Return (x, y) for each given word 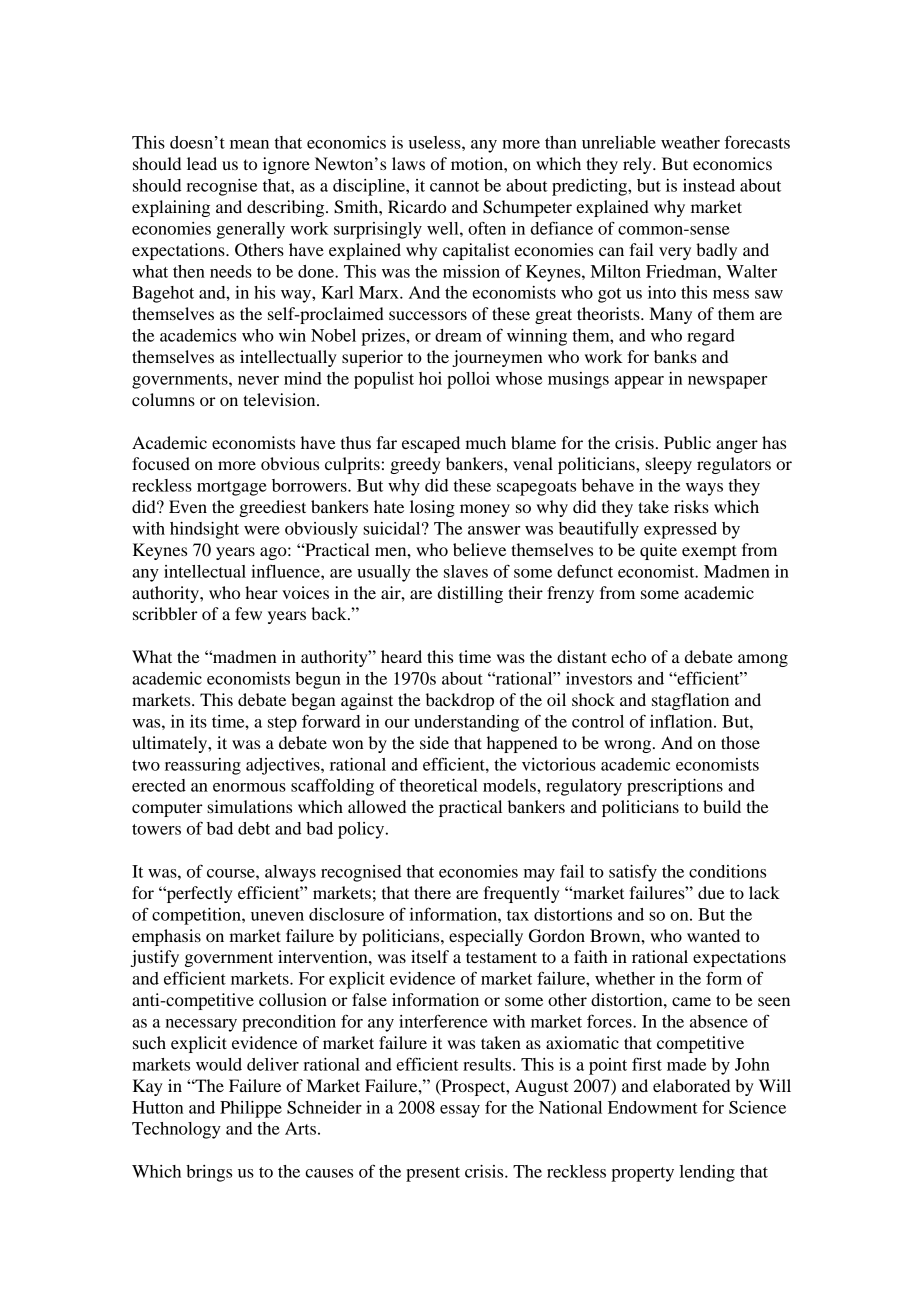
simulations (249, 806)
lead (202, 163)
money (485, 510)
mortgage (232, 488)
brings (209, 1173)
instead (709, 185)
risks (691, 506)
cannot (454, 186)
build (722, 806)
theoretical (439, 785)
